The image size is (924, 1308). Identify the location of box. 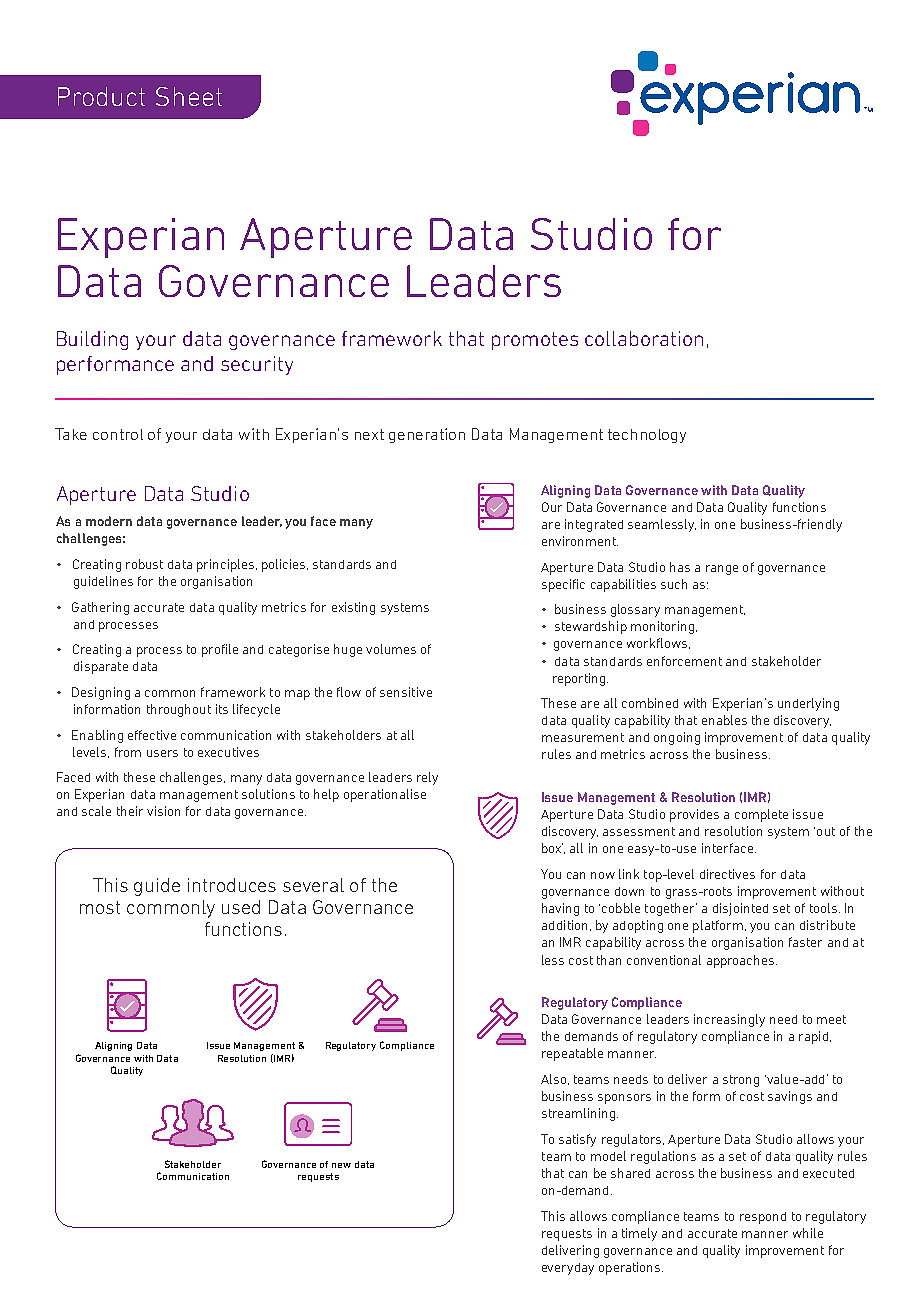
(552, 848).
